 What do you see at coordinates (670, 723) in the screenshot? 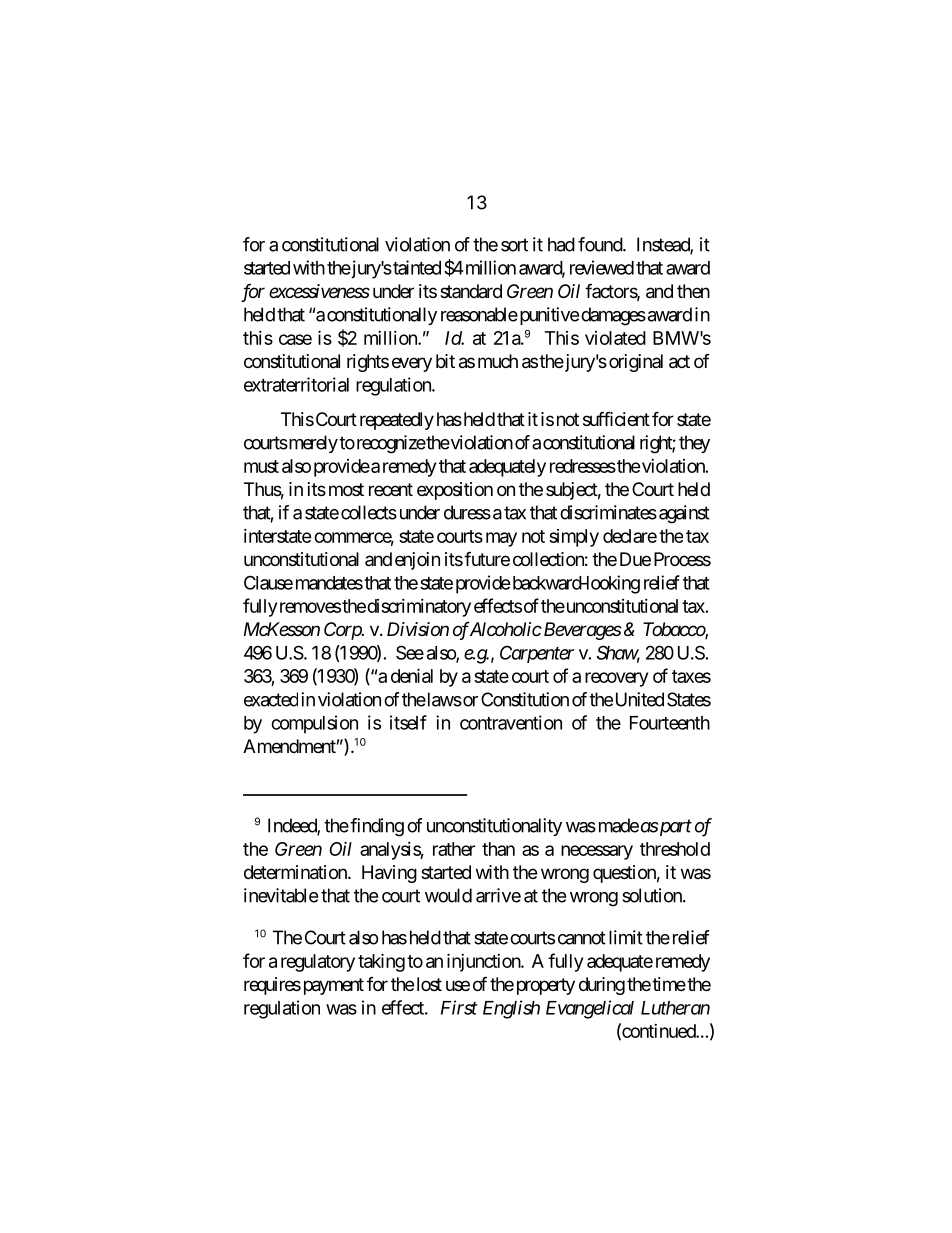
I see `Fourteenth` at bounding box center [670, 723].
